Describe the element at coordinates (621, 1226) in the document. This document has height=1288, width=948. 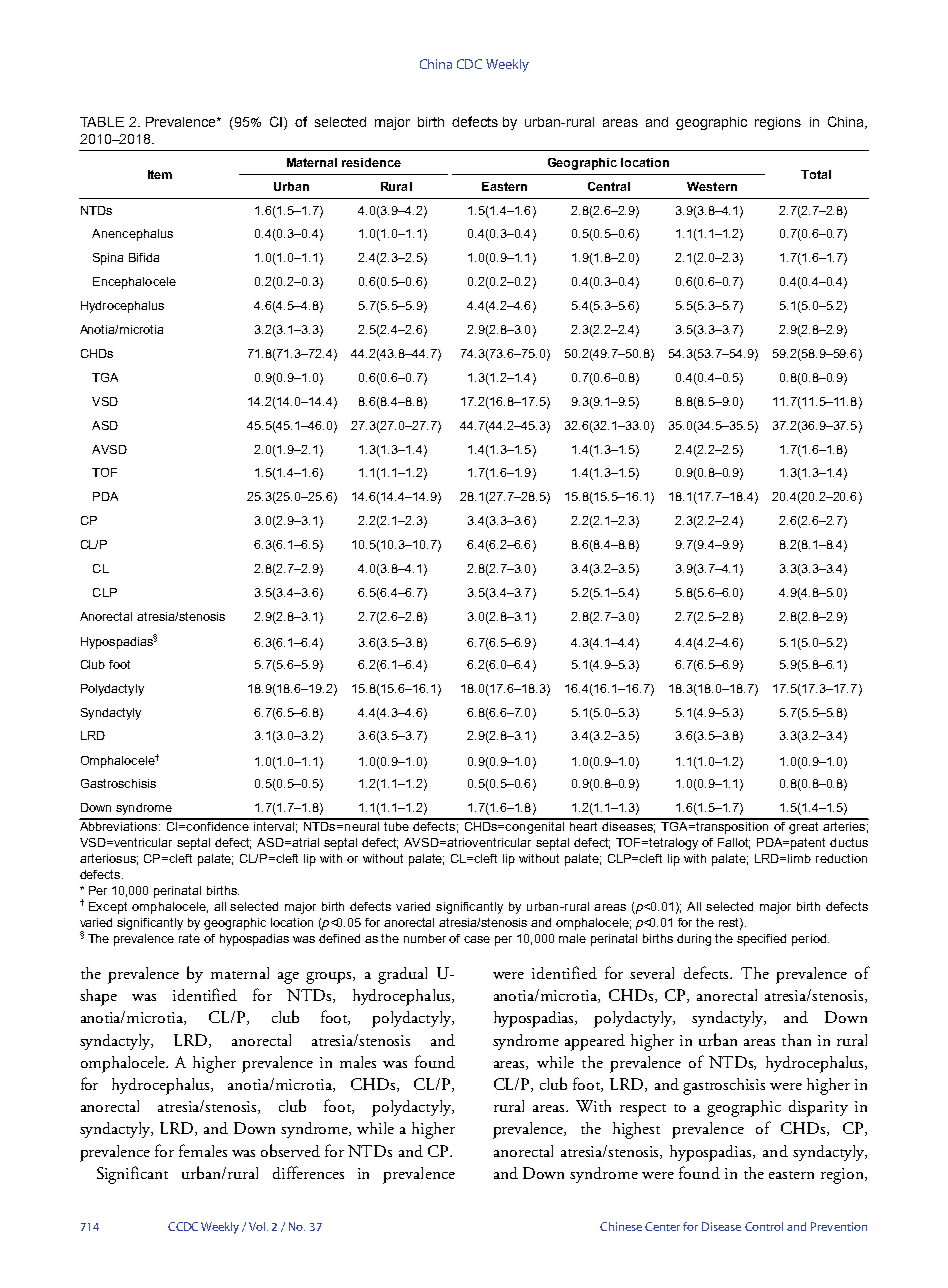
I see `Chinese` at that location.
